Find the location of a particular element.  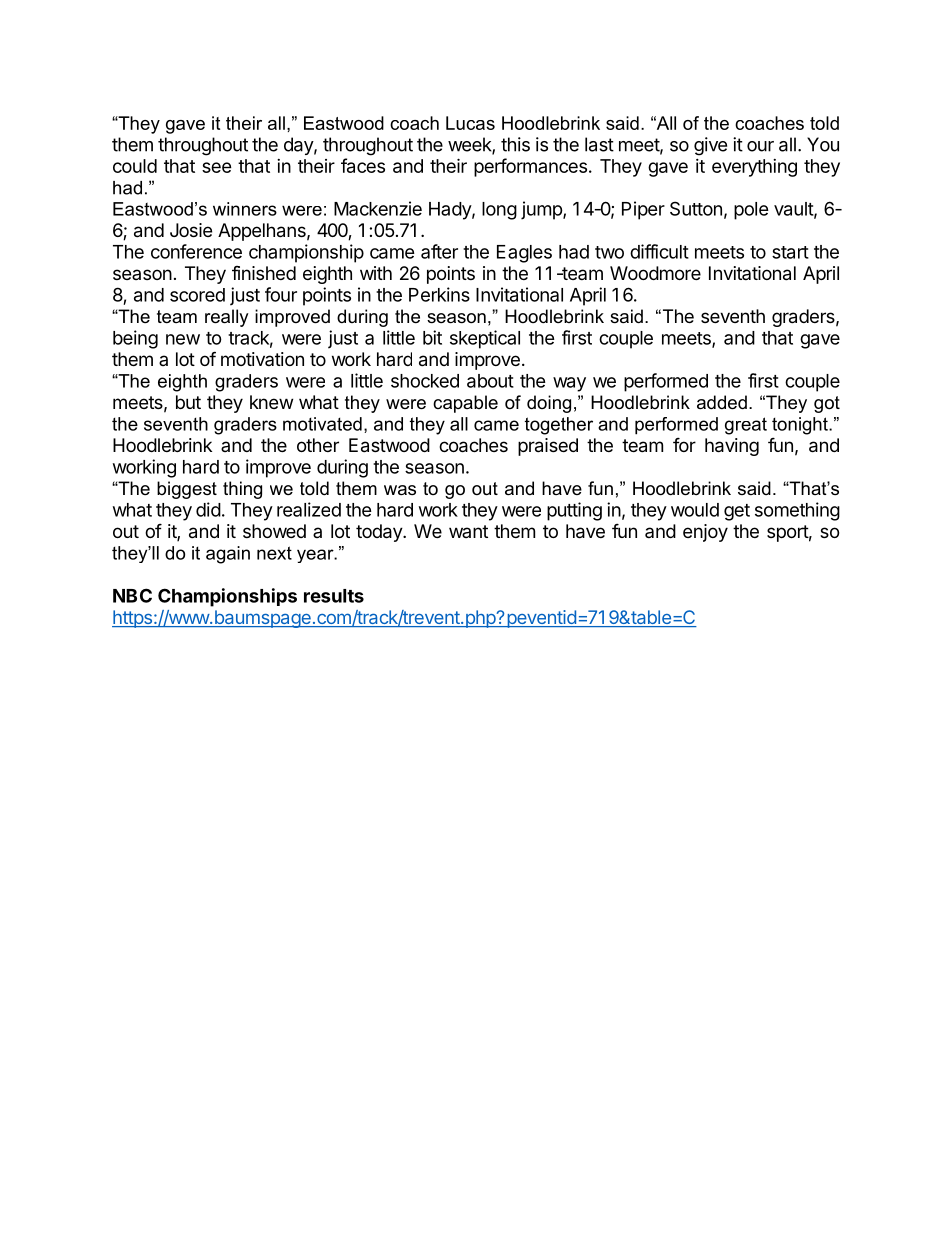

enjoy is located at coordinates (705, 533).
